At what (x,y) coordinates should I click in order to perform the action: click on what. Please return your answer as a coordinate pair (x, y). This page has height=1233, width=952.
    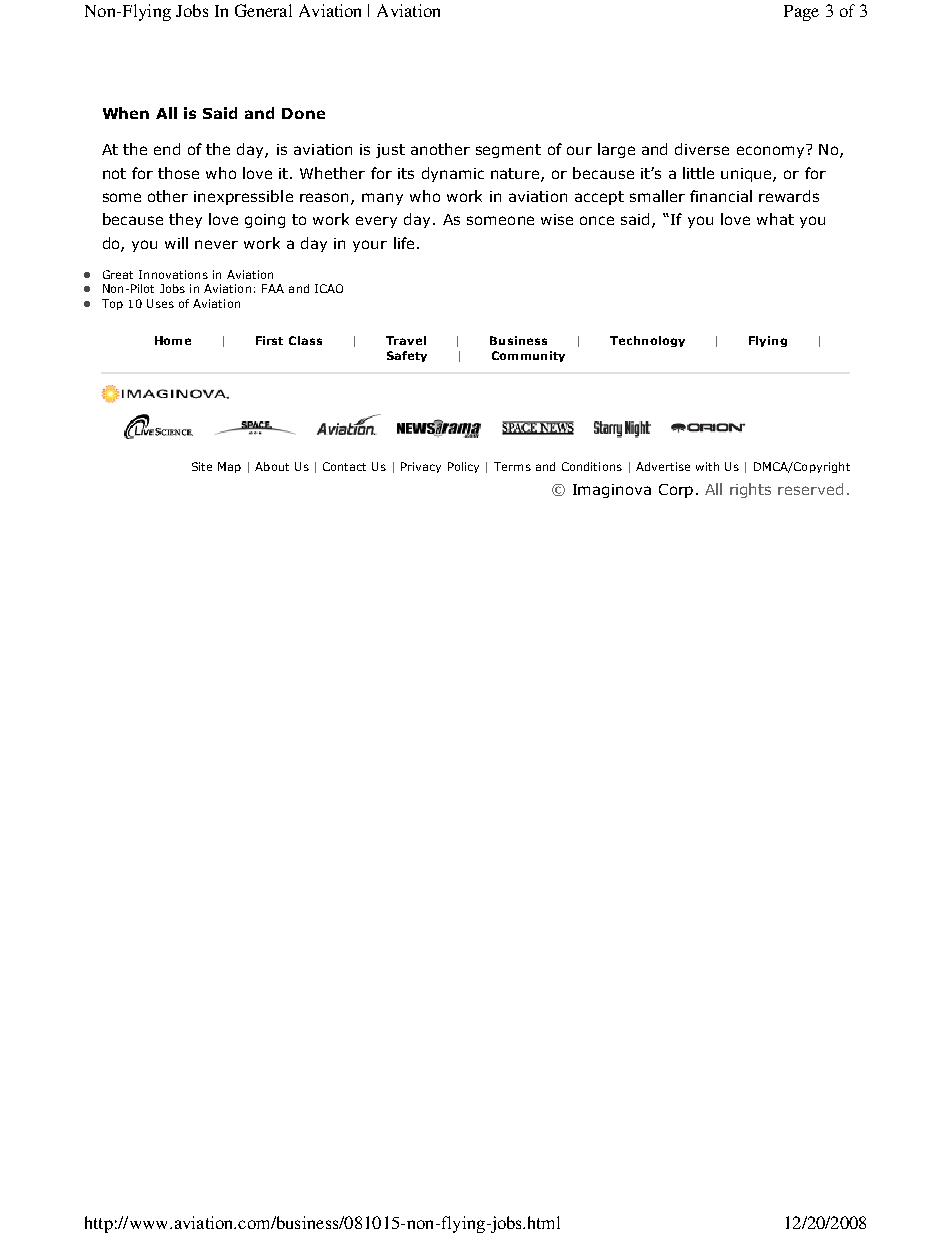
    Looking at the image, I should click on (775, 219).
